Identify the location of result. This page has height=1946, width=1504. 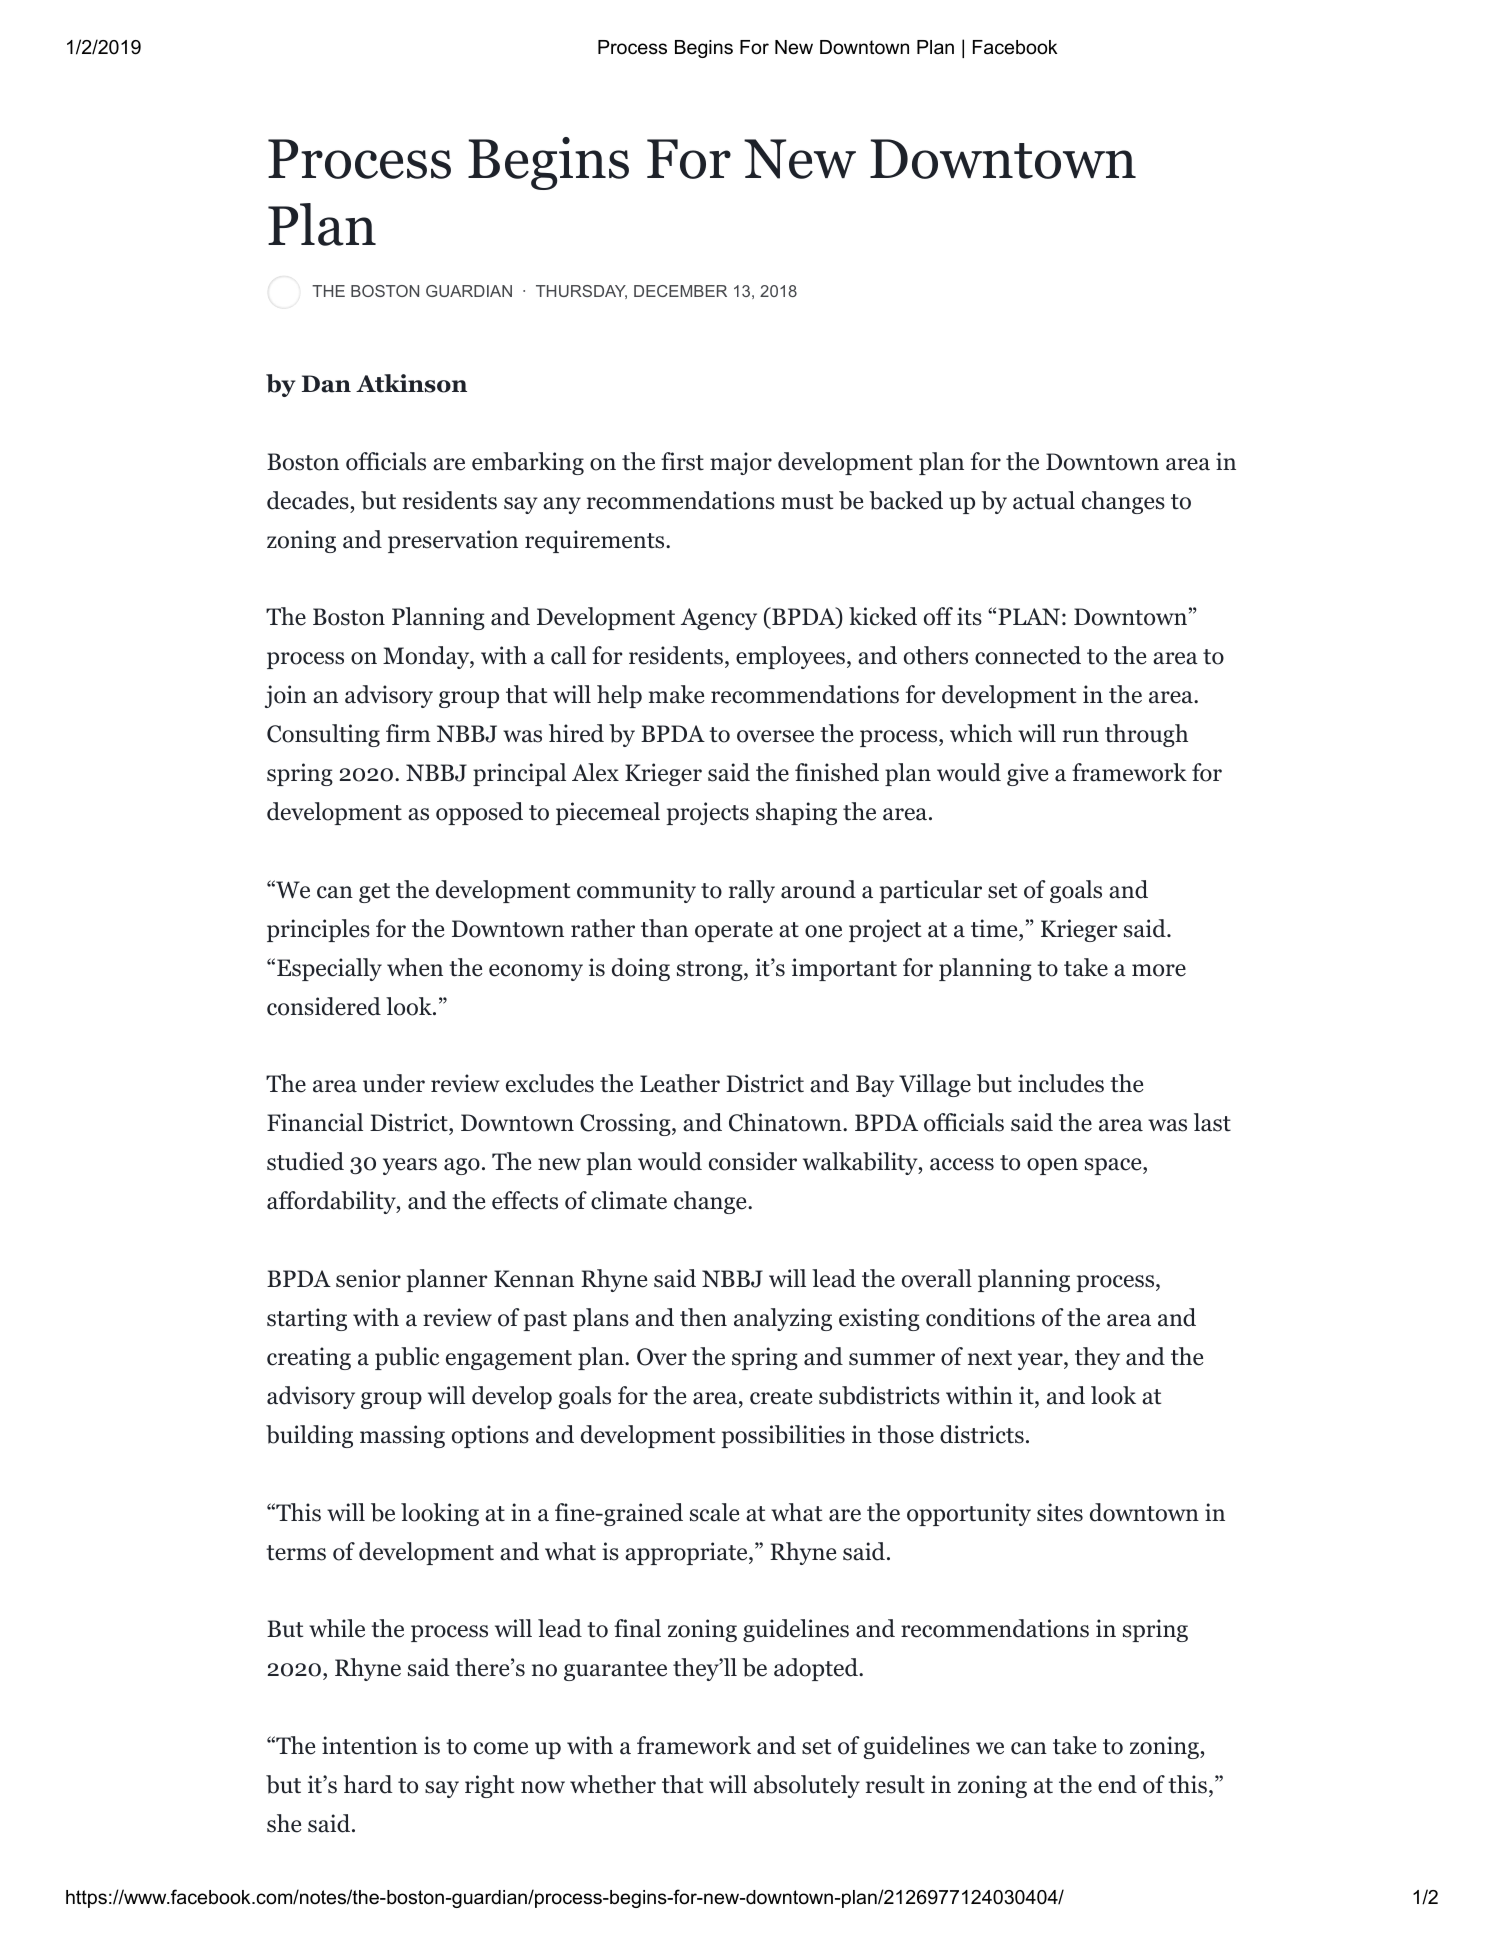
(895, 1784).
